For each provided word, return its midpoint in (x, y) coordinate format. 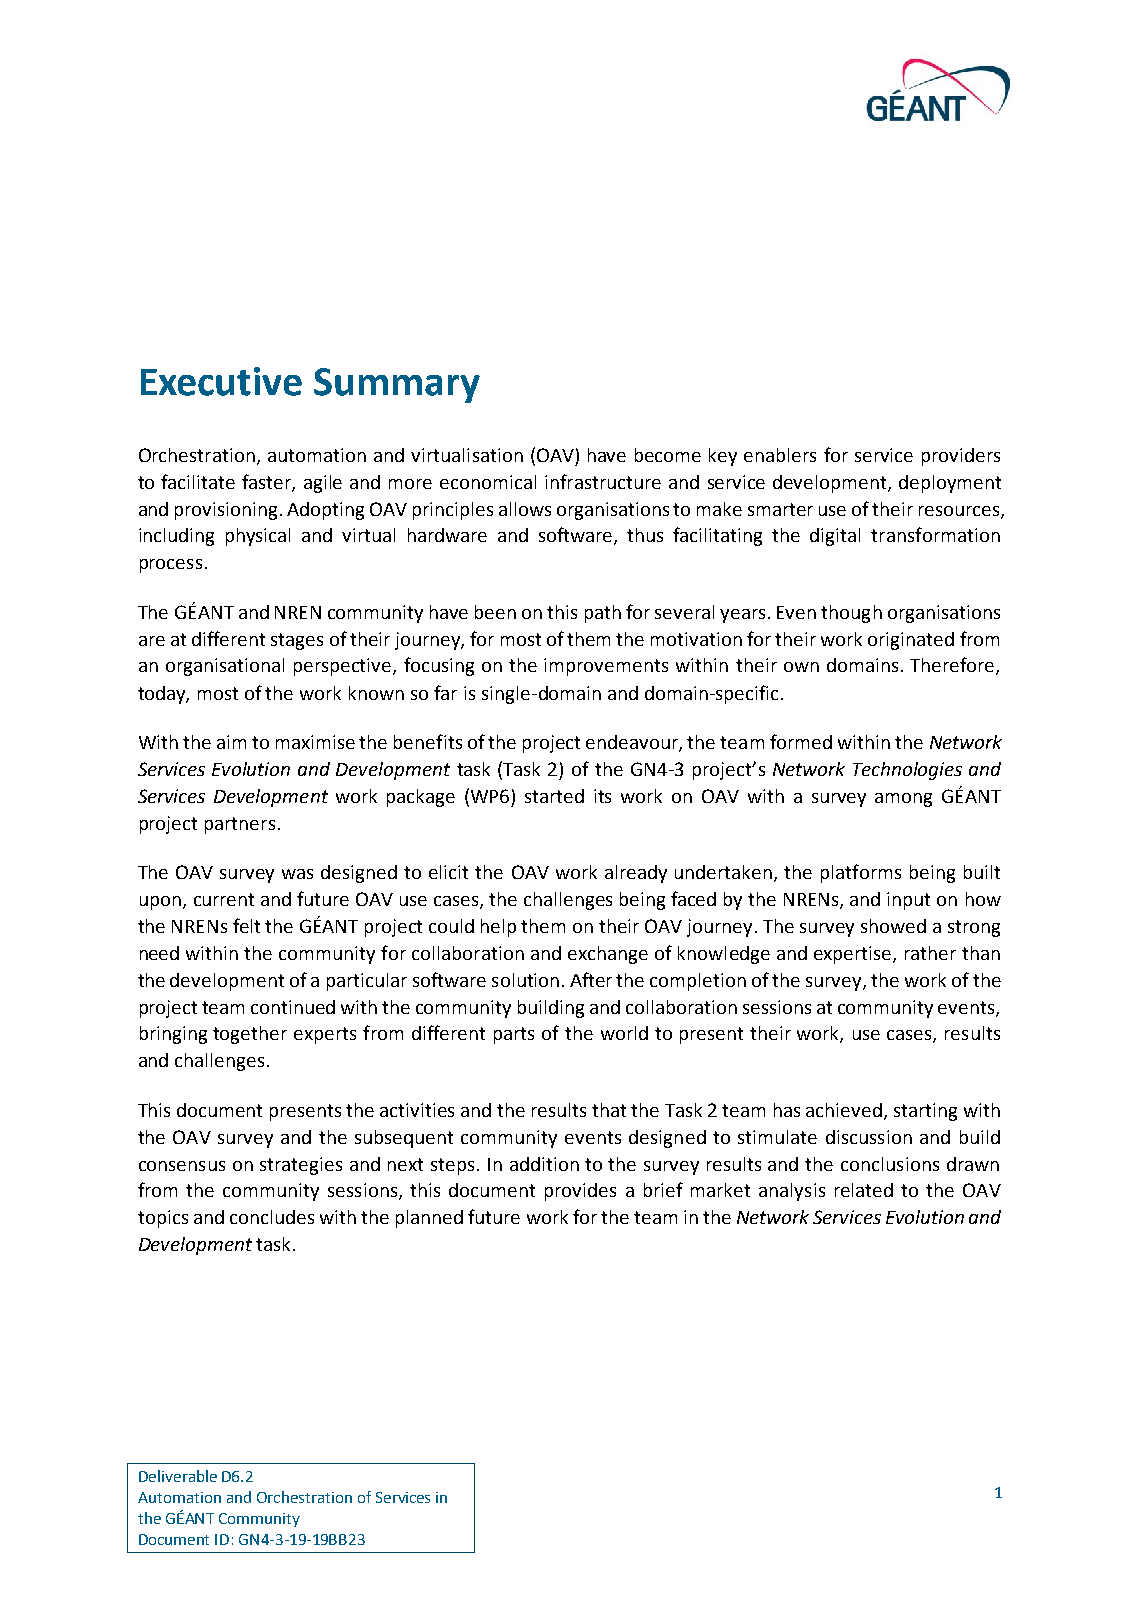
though (851, 614)
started (554, 796)
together (250, 1035)
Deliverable (178, 1476)
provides (580, 1192)
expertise (854, 955)
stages (297, 641)
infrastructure (603, 481)
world (624, 1033)
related (864, 1190)
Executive (221, 381)
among (903, 800)
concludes (272, 1217)
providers (961, 457)
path (603, 614)
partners (240, 825)
